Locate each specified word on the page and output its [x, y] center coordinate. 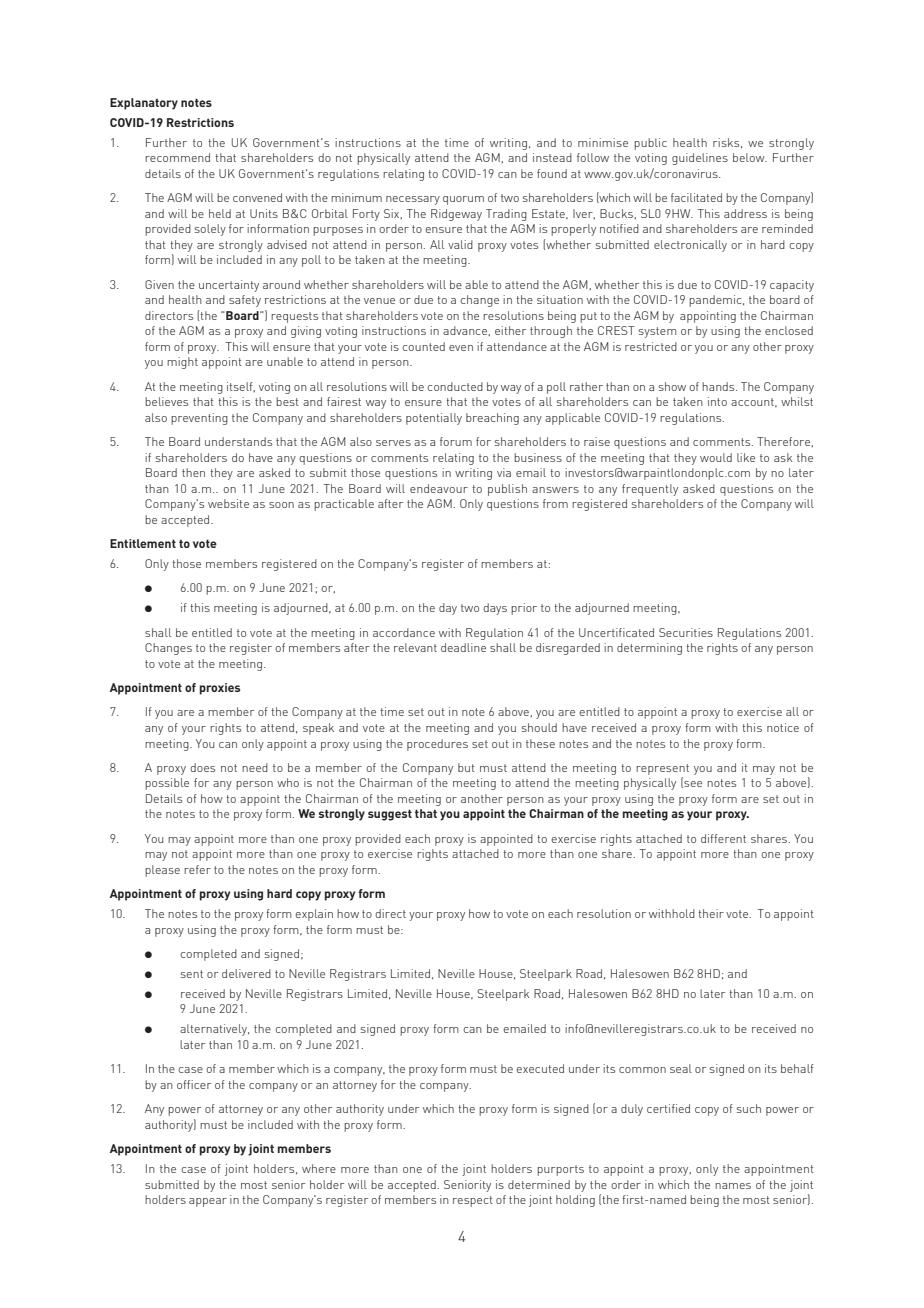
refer [197, 869]
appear [208, 1202]
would [716, 457]
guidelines [700, 159]
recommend [177, 157]
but [466, 767]
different [723, 838]
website [228, 503]
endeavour [439, 488]
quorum [463, 200]
